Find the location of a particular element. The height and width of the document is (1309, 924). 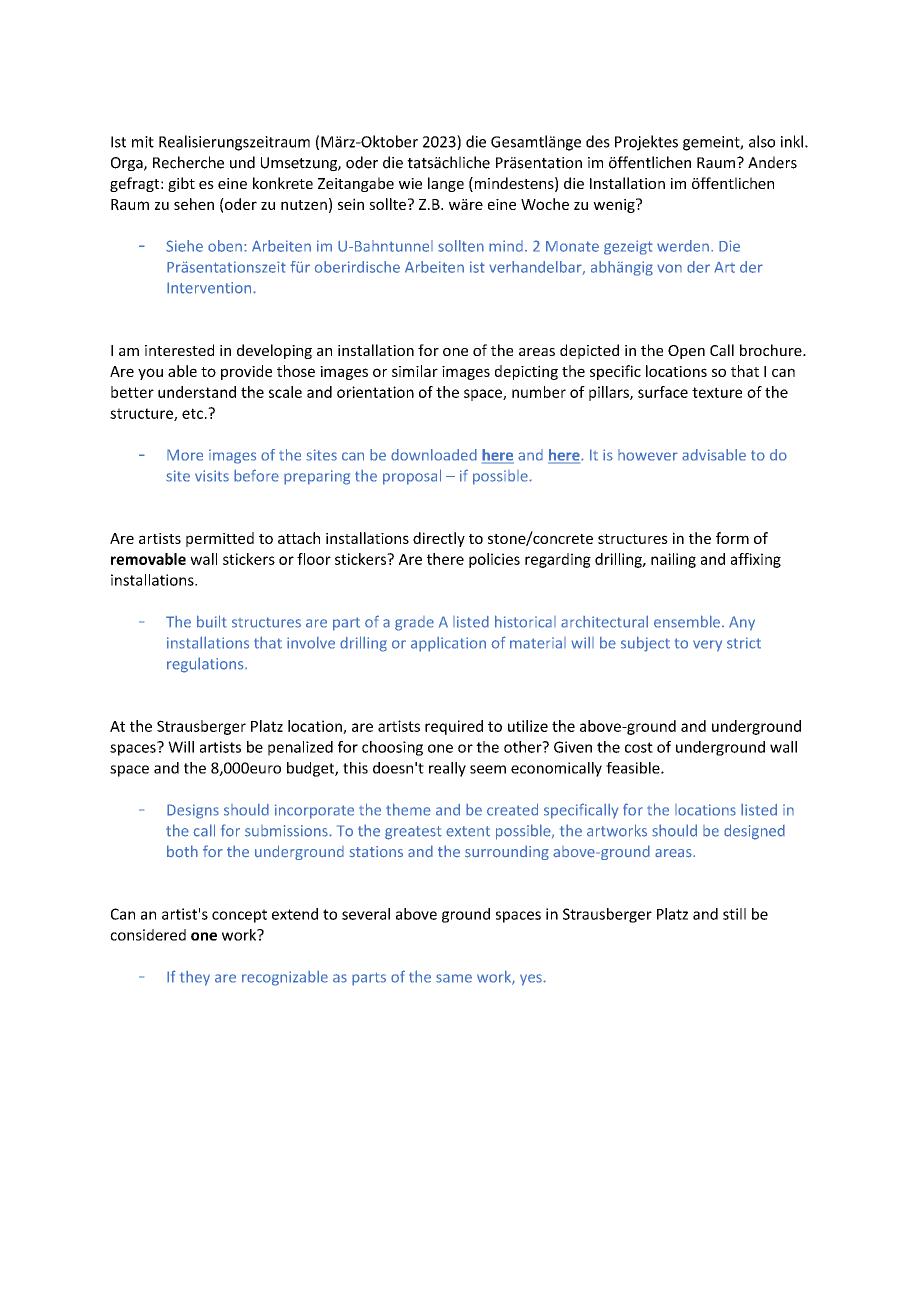

gibt is located at coordinates (181, 184).
